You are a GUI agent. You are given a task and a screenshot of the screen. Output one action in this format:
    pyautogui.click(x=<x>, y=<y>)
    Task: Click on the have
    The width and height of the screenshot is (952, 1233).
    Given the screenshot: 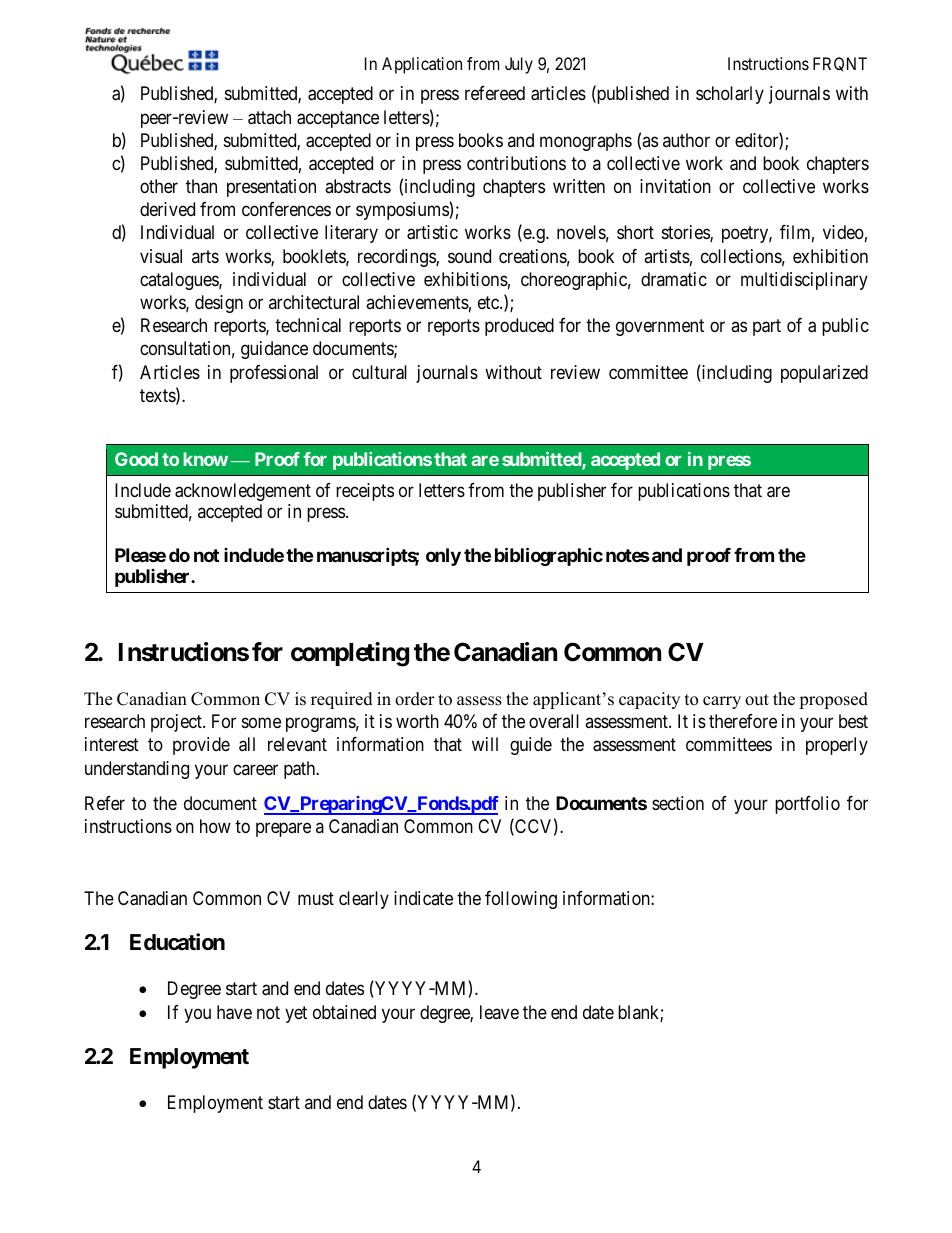 What is the action you would take?
    pyautogui.click(x=234, y=1012)
